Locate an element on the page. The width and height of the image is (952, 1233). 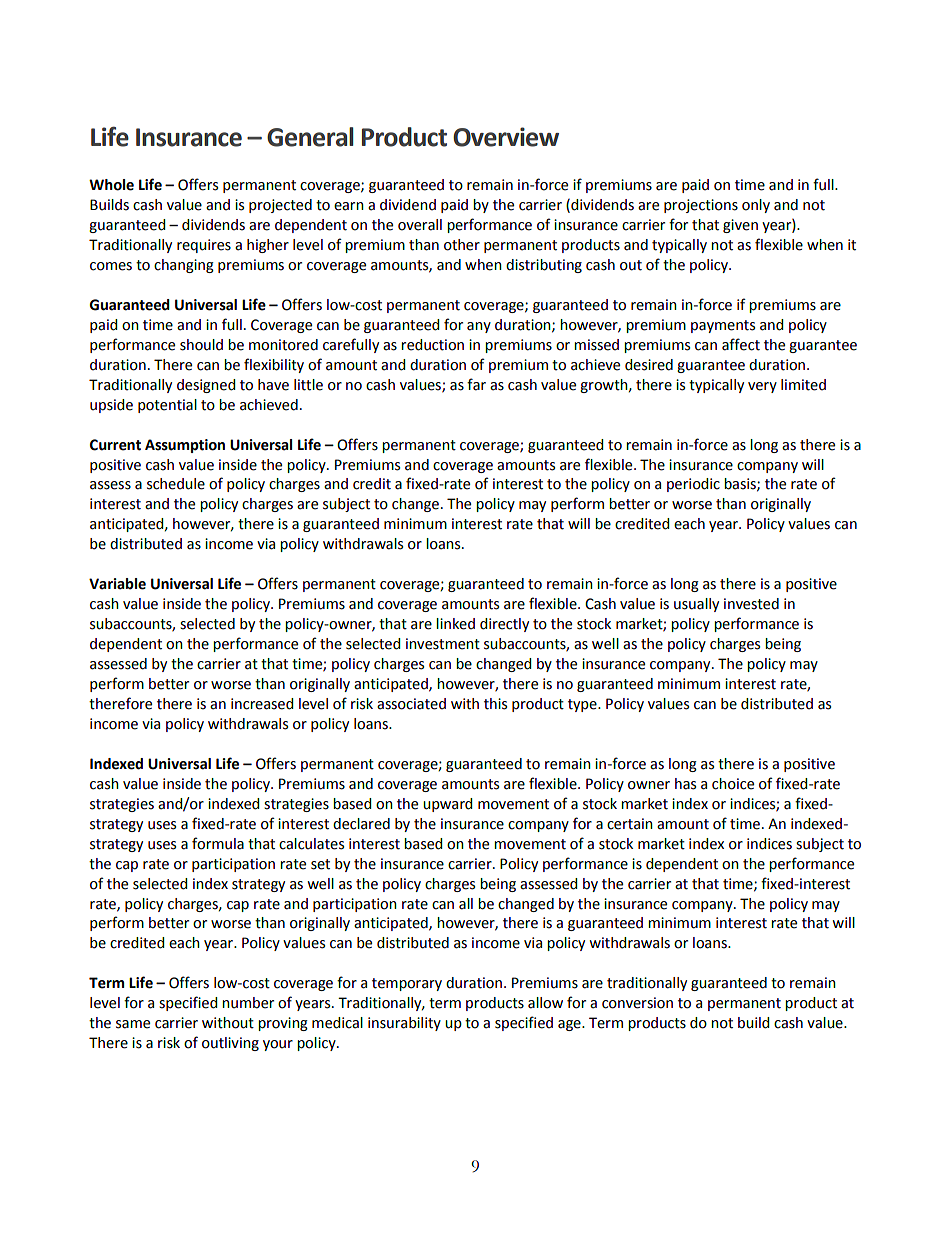
projections is located at coordinates (701, 206).
